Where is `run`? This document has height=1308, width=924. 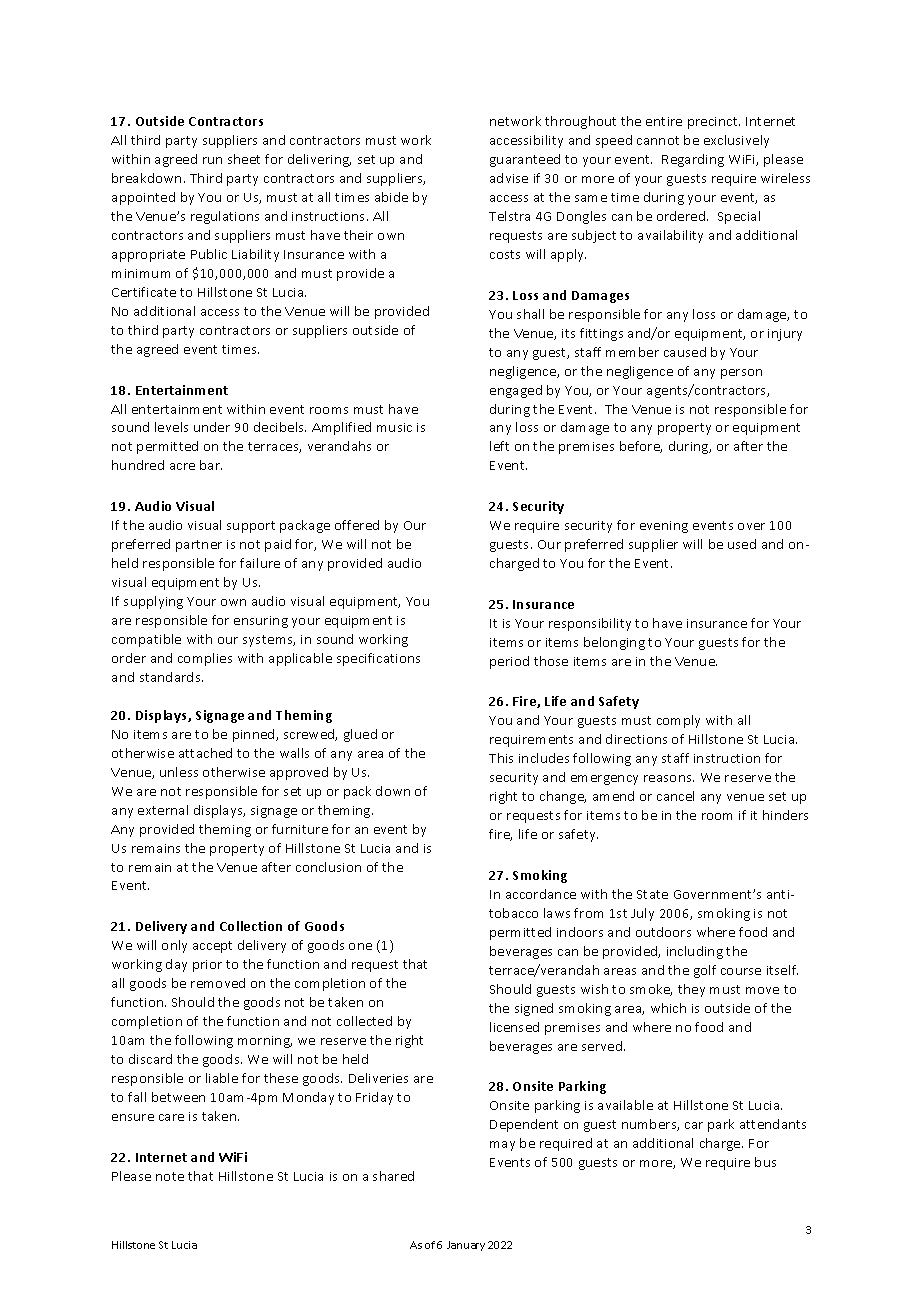
run is located at coordinates (212, 160).
